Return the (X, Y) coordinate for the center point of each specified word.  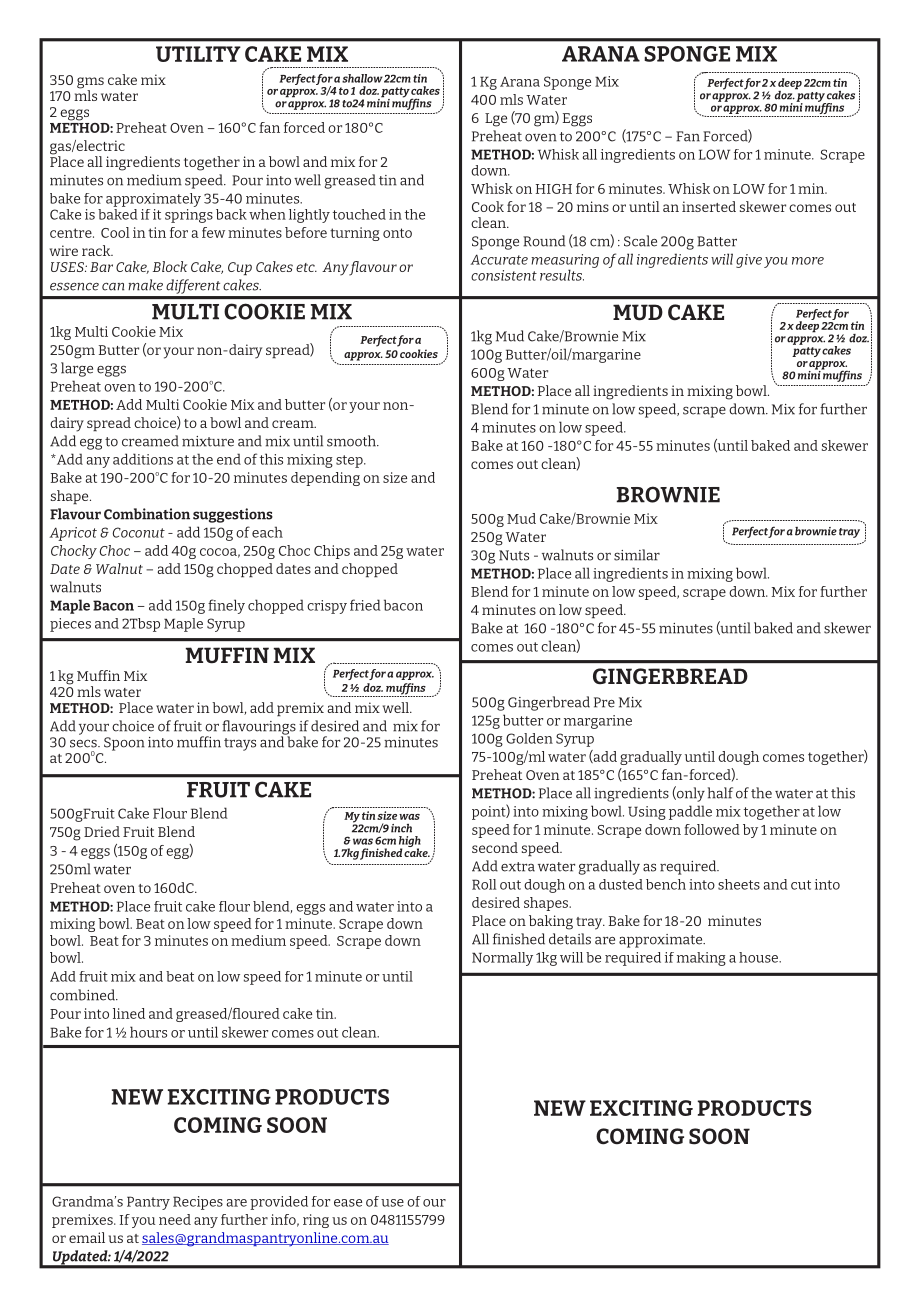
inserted (709, 206)
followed (712, 829)
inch (401, 828)
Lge (496, 120)
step (350, 461)
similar (637, 555)
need (175, 1219)
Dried (102, 831)
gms (90, 84)
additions (143, 459)
